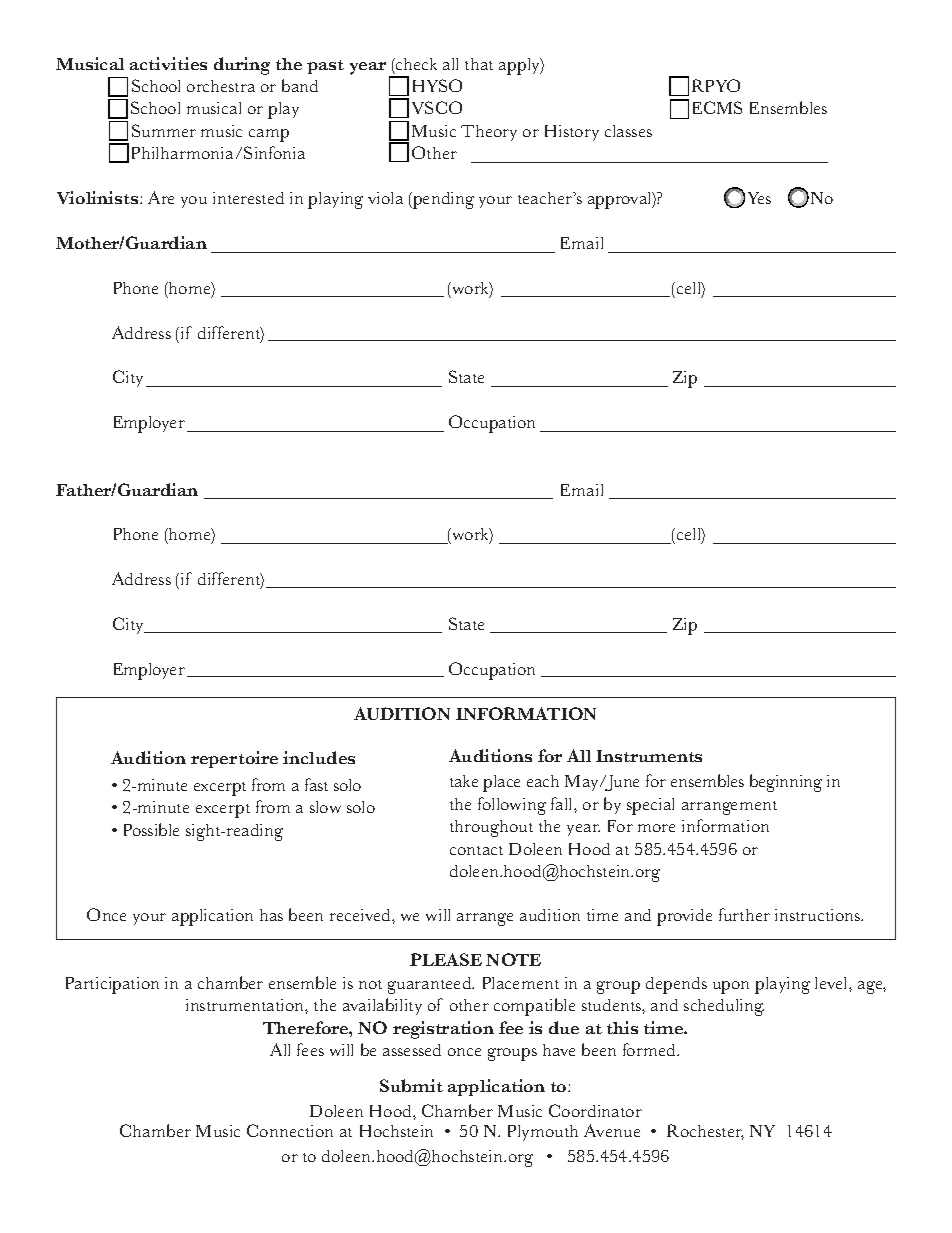 The width and height of the page is (952, 1233). Describe the element at coordinates (759, 198) in the page. I see `Yes` at that location.
